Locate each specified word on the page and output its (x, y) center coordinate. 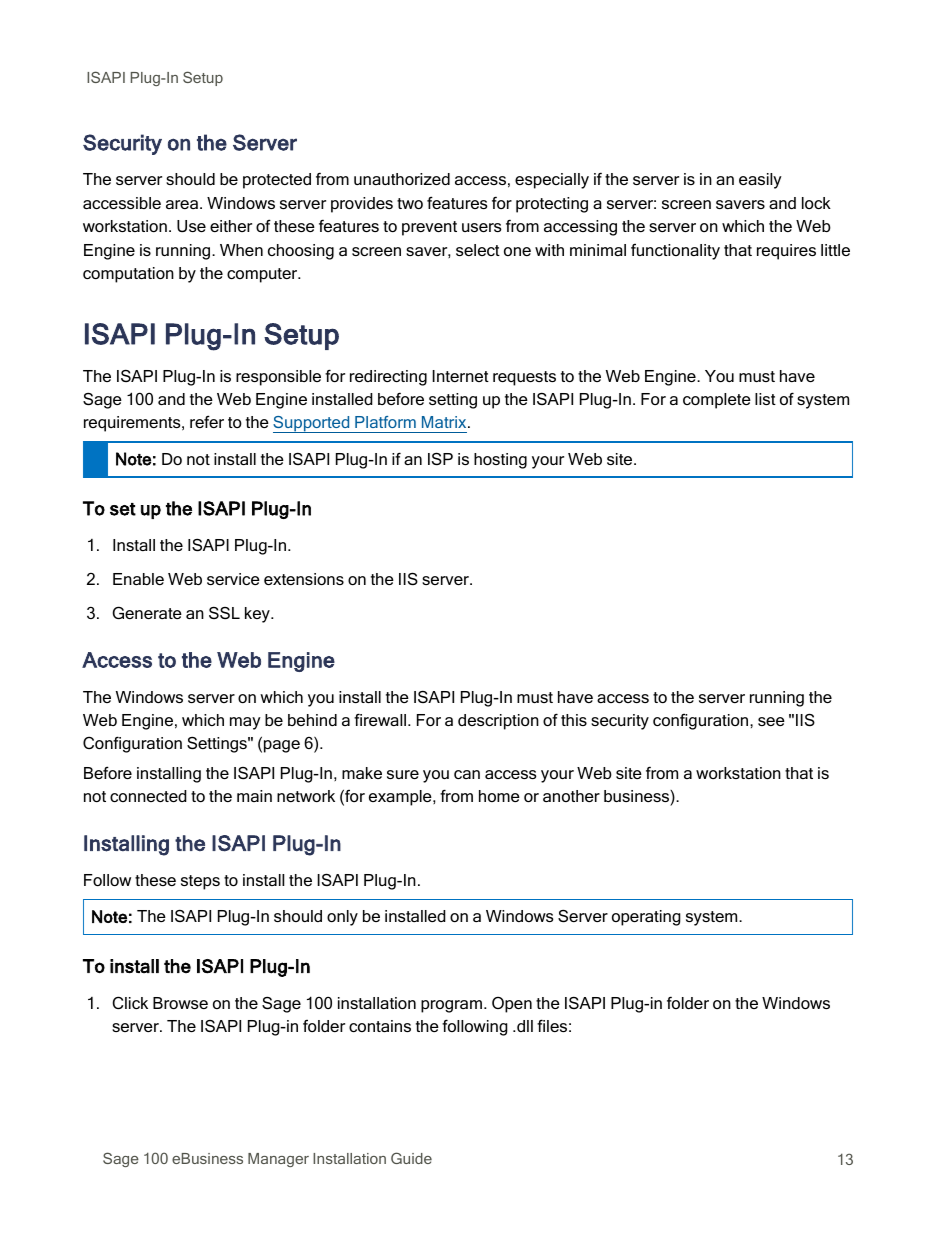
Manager (278, 1160)
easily (760, 181)
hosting (500, 461)
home (499, 796)
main (254, 796)
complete (717, 401)
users (482, 227)
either (231, 226)
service (233, 579)
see (771, 721)
